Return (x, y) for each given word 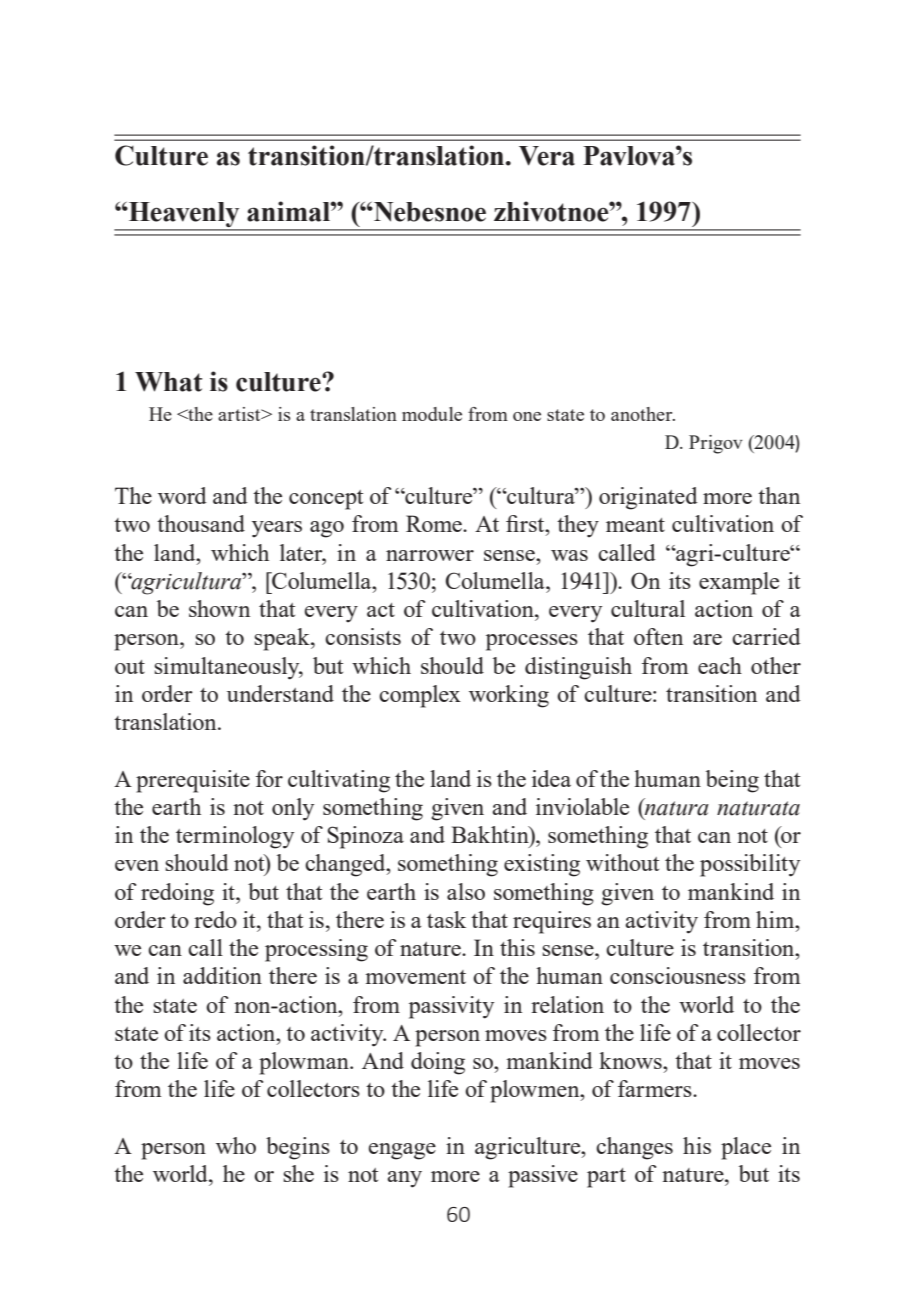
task (446, 919)
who (236, 1145)
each (720, 665)
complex (420, 696)
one (527, 416)
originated (648, 498)
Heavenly (184, 216)
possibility (750, 865)
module (432, 414)
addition (222, 975)
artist (240, 414)
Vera (547, 156)
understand (280, 693)
